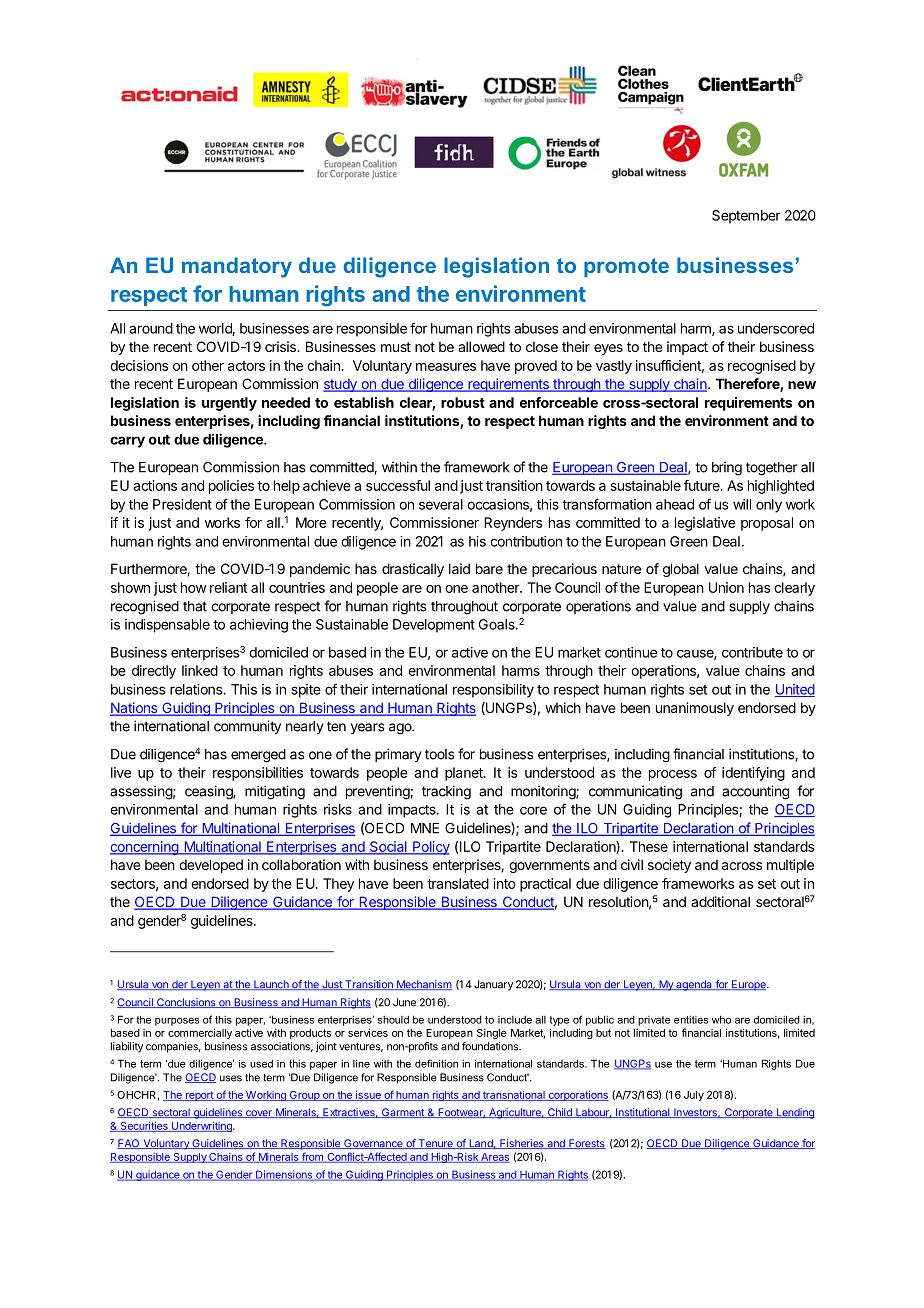  What do you see at coordinates (695, 709) in the screenshot?
I see `unanimously` at bounding box center [695, 709].
